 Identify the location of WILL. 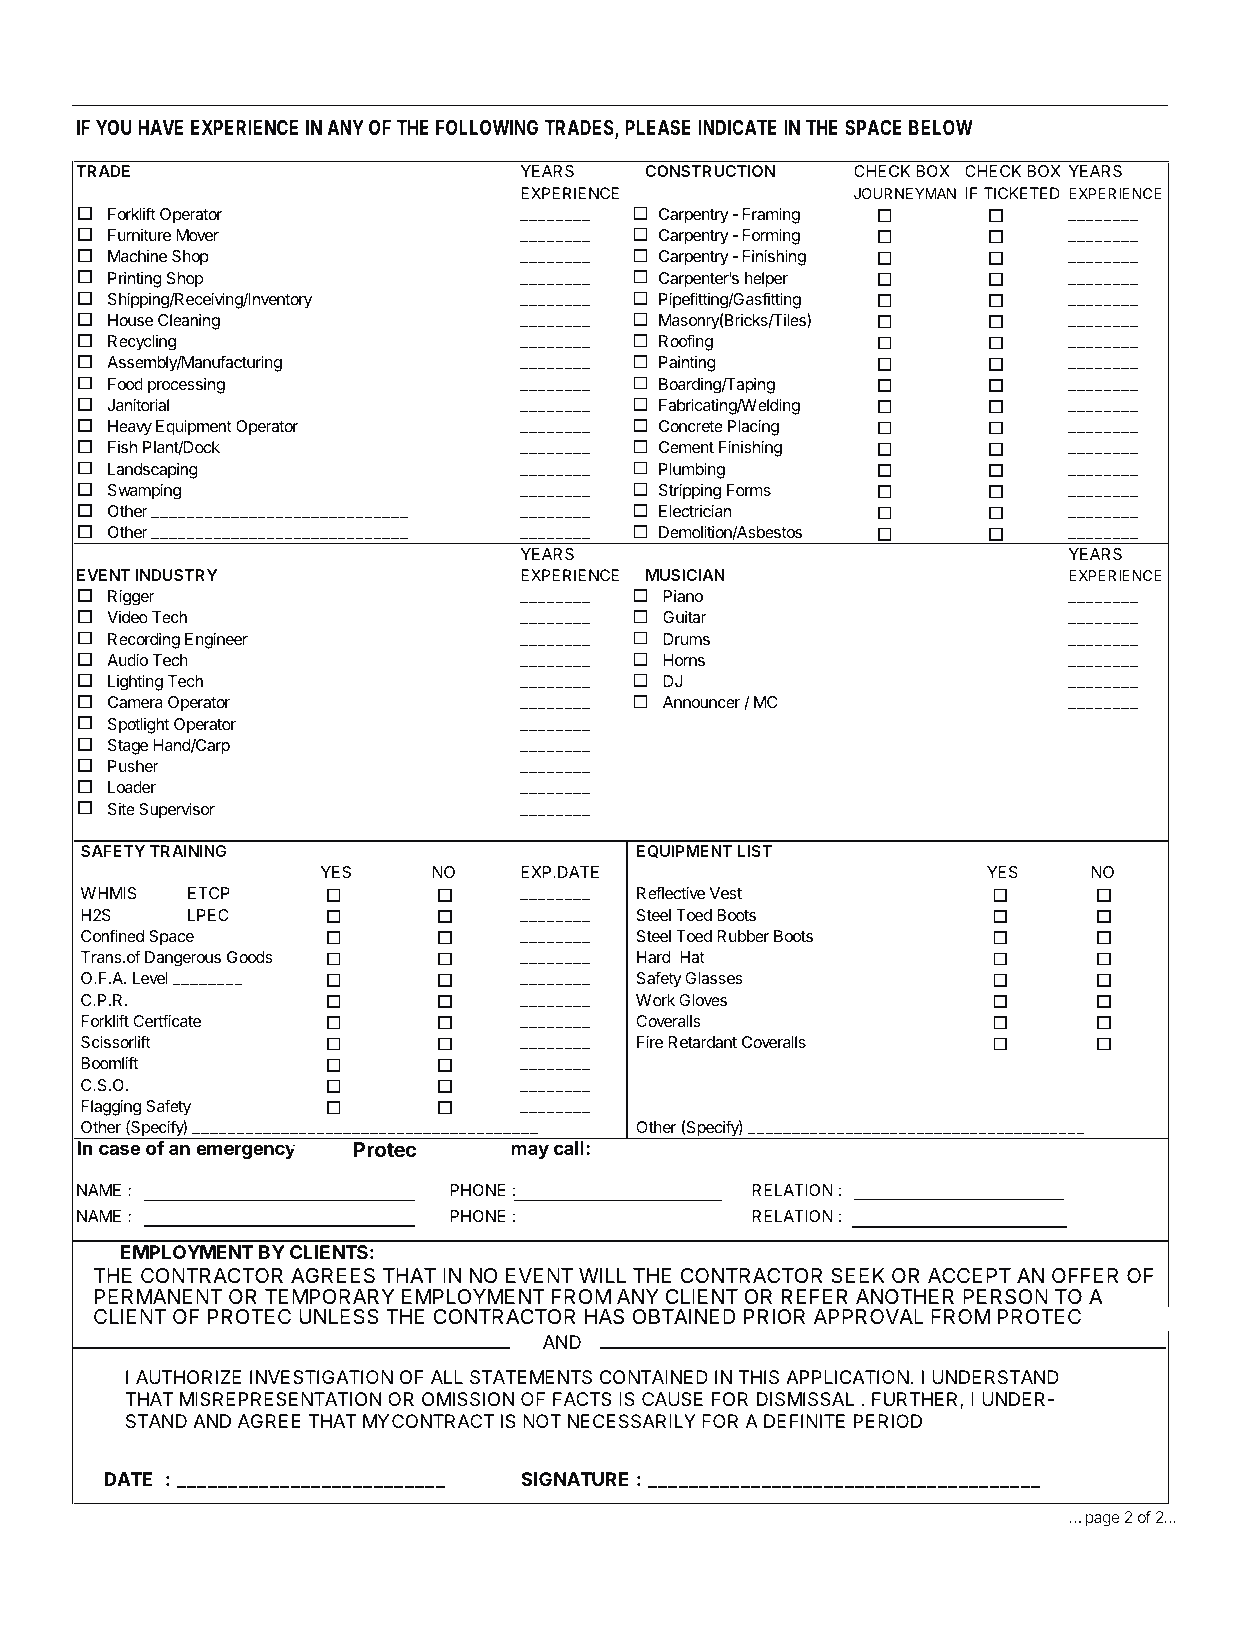
(602, 1275).
